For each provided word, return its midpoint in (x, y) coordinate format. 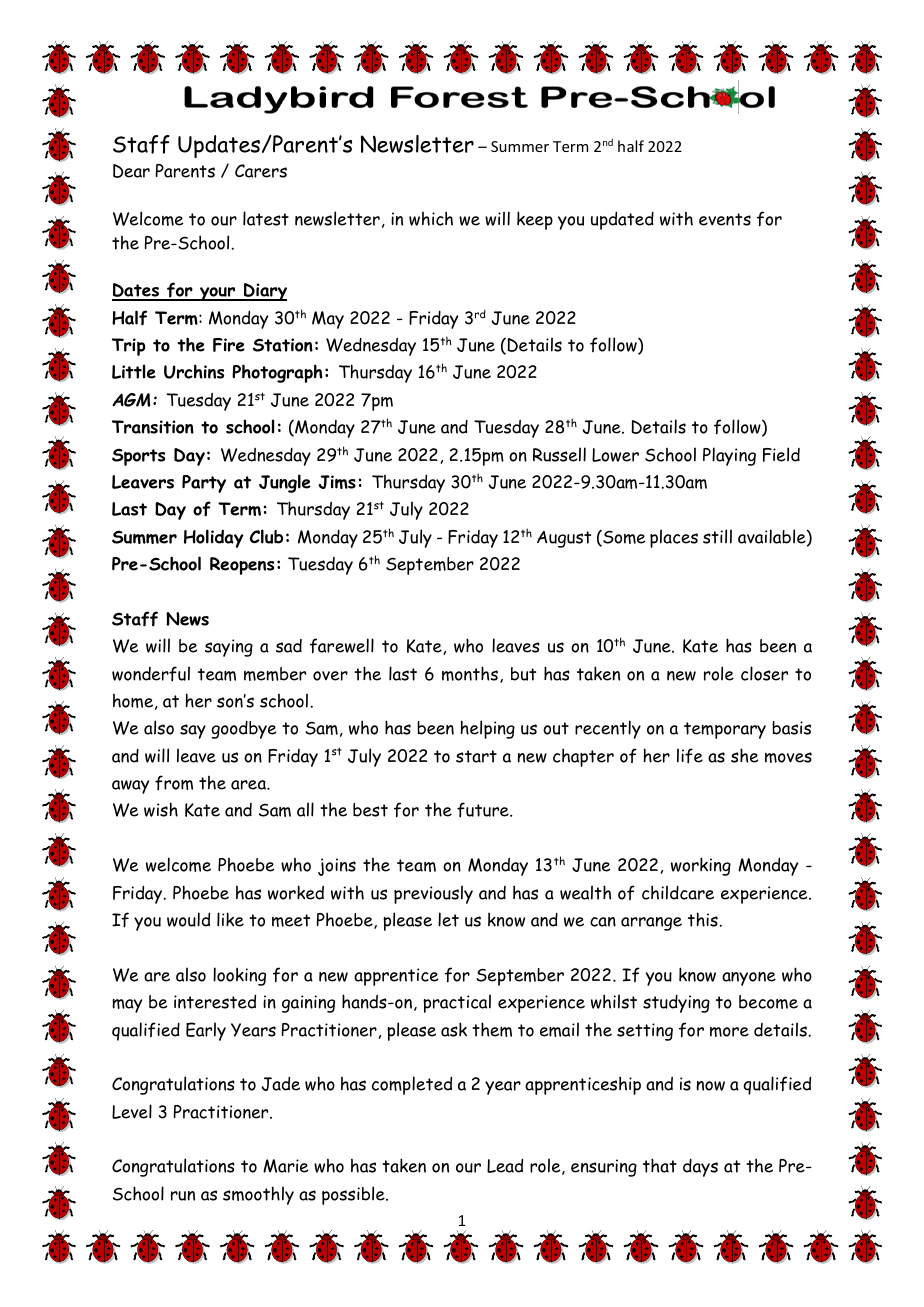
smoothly (258, 1195)
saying (229, 648)
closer (764, 673)
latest (266, 218)
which (431, 218)
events (725, 219)
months (470, 673)
